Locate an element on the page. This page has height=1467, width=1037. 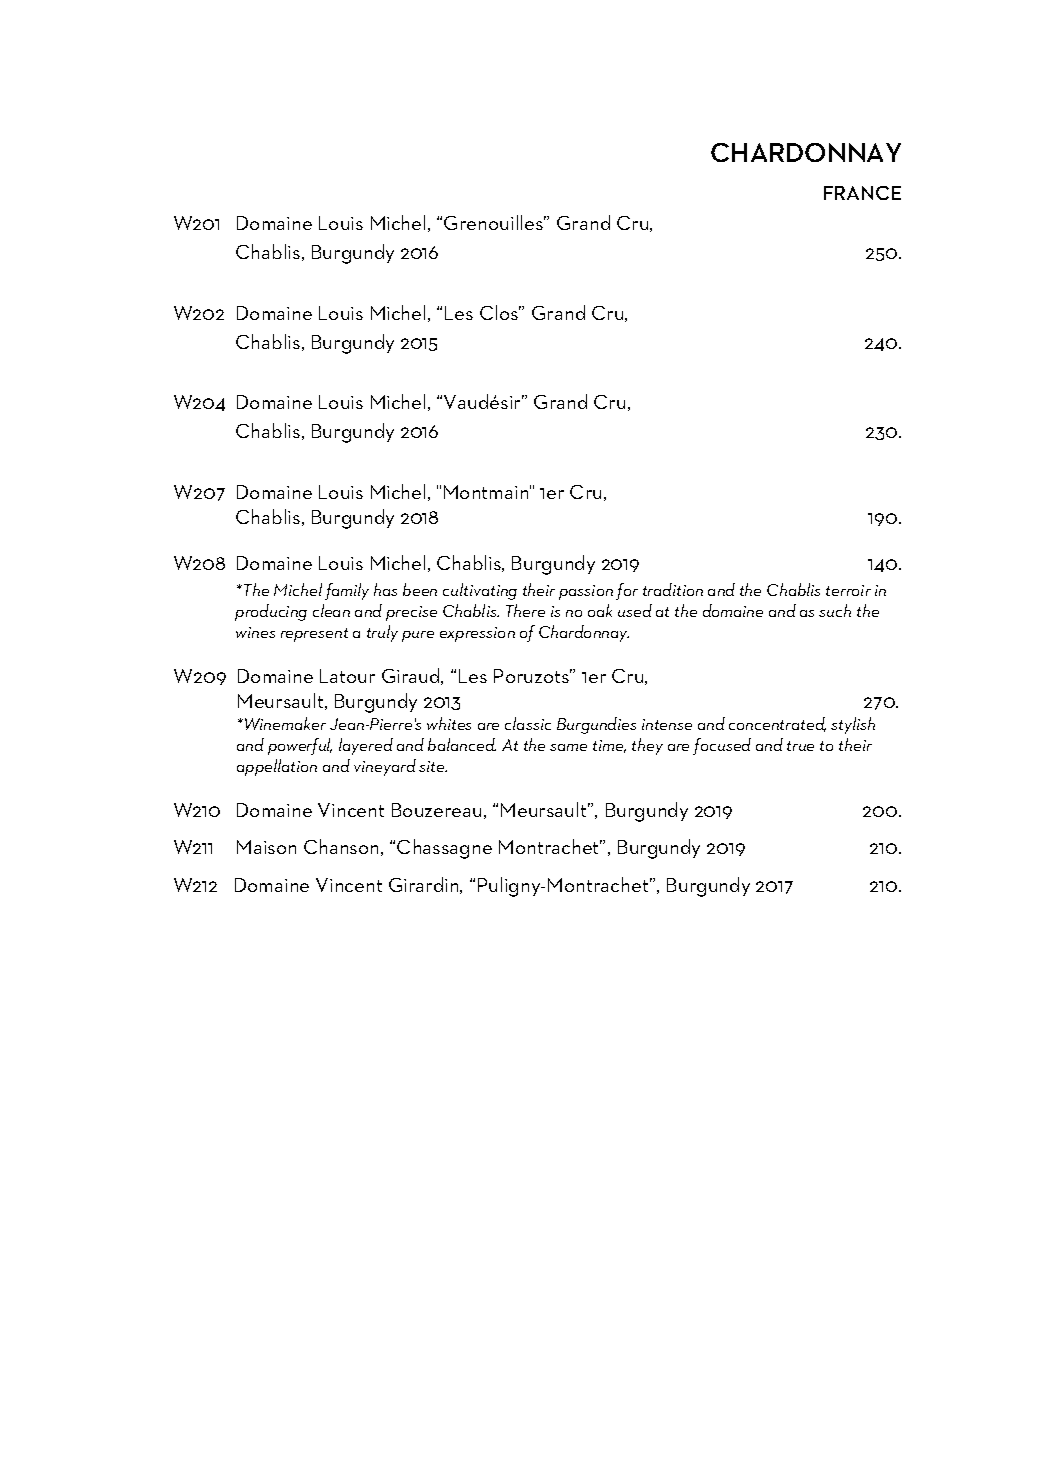
FRANCE is located at coordinates (862, 193).
